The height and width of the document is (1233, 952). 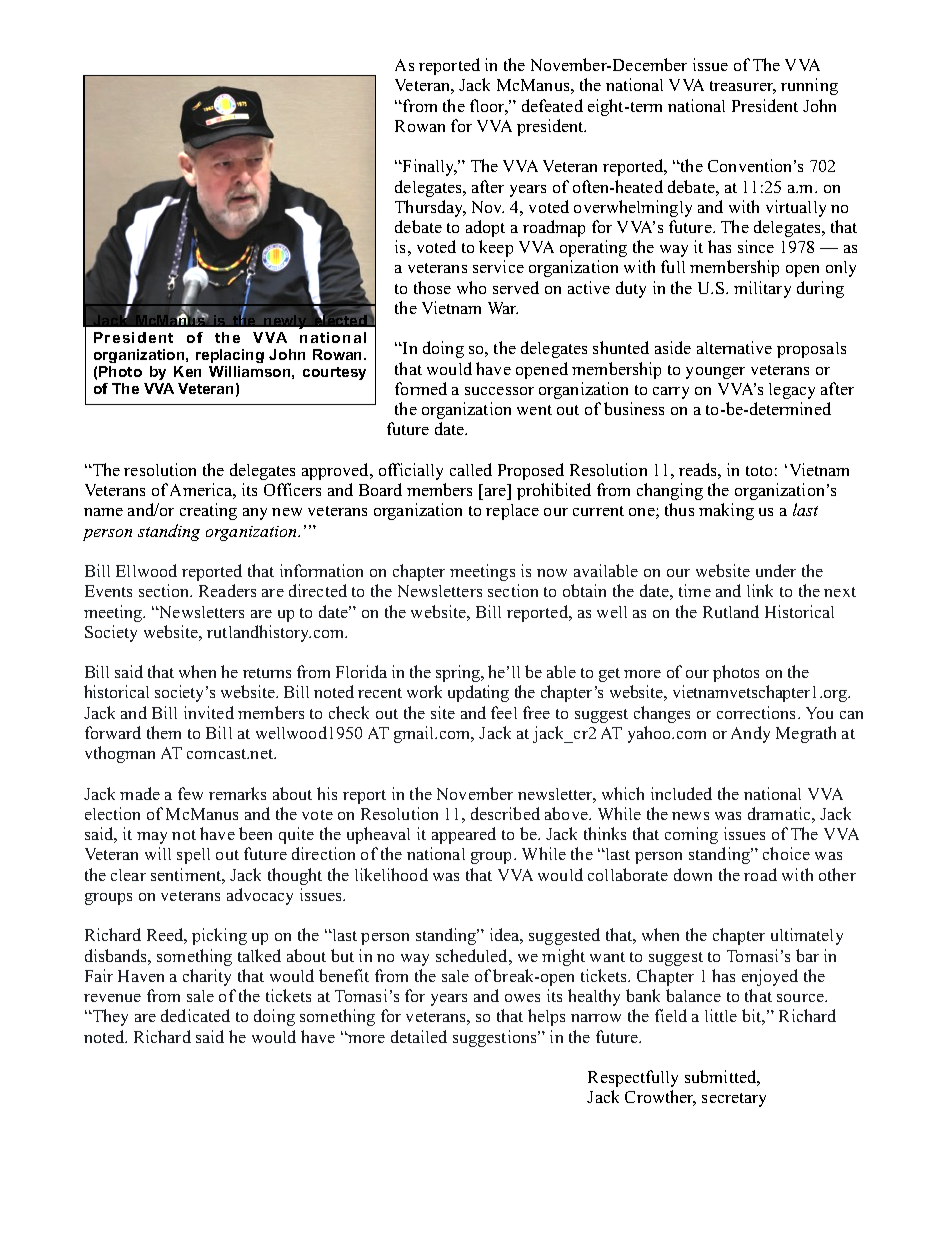 What do you see at coordinates (504, 712) in the document?
I see `feel` at bounding box center [504, 712].
